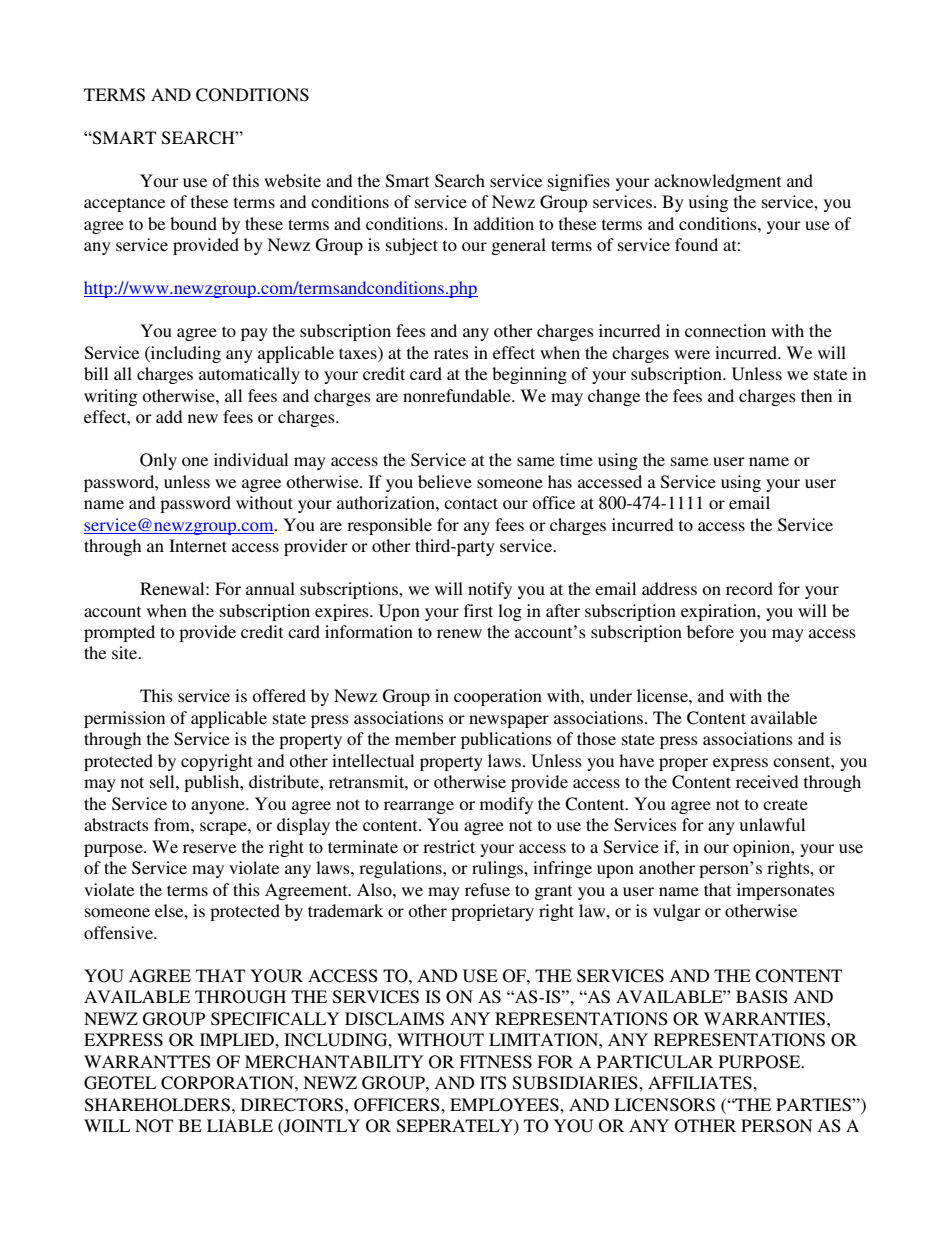 The image size is (952, 1233). I want to click on SHAREHOLDERS, so click(157, 1105).
